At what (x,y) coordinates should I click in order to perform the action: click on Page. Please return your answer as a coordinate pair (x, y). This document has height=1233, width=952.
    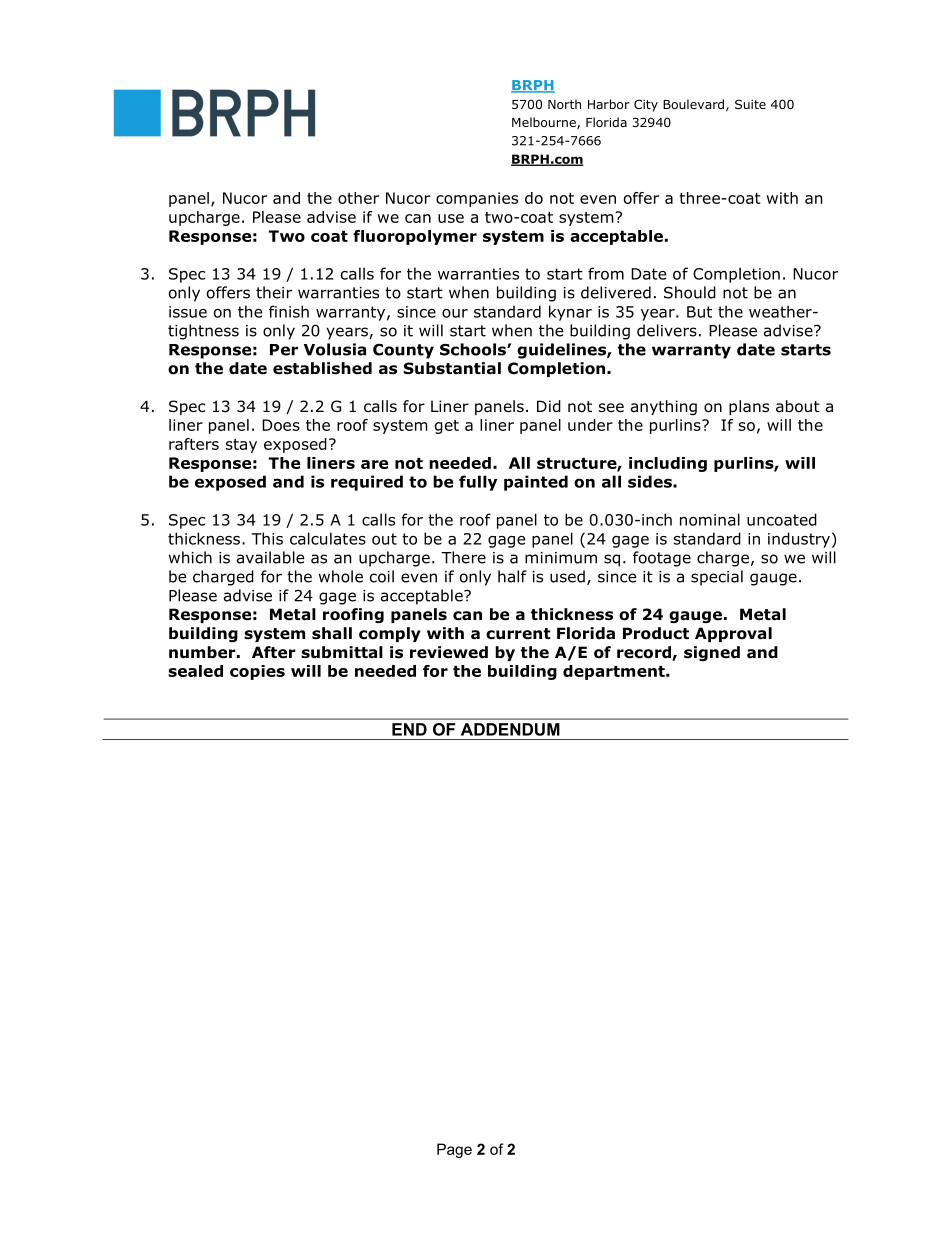
    Looking at the image, I should click on (454, 1150).
